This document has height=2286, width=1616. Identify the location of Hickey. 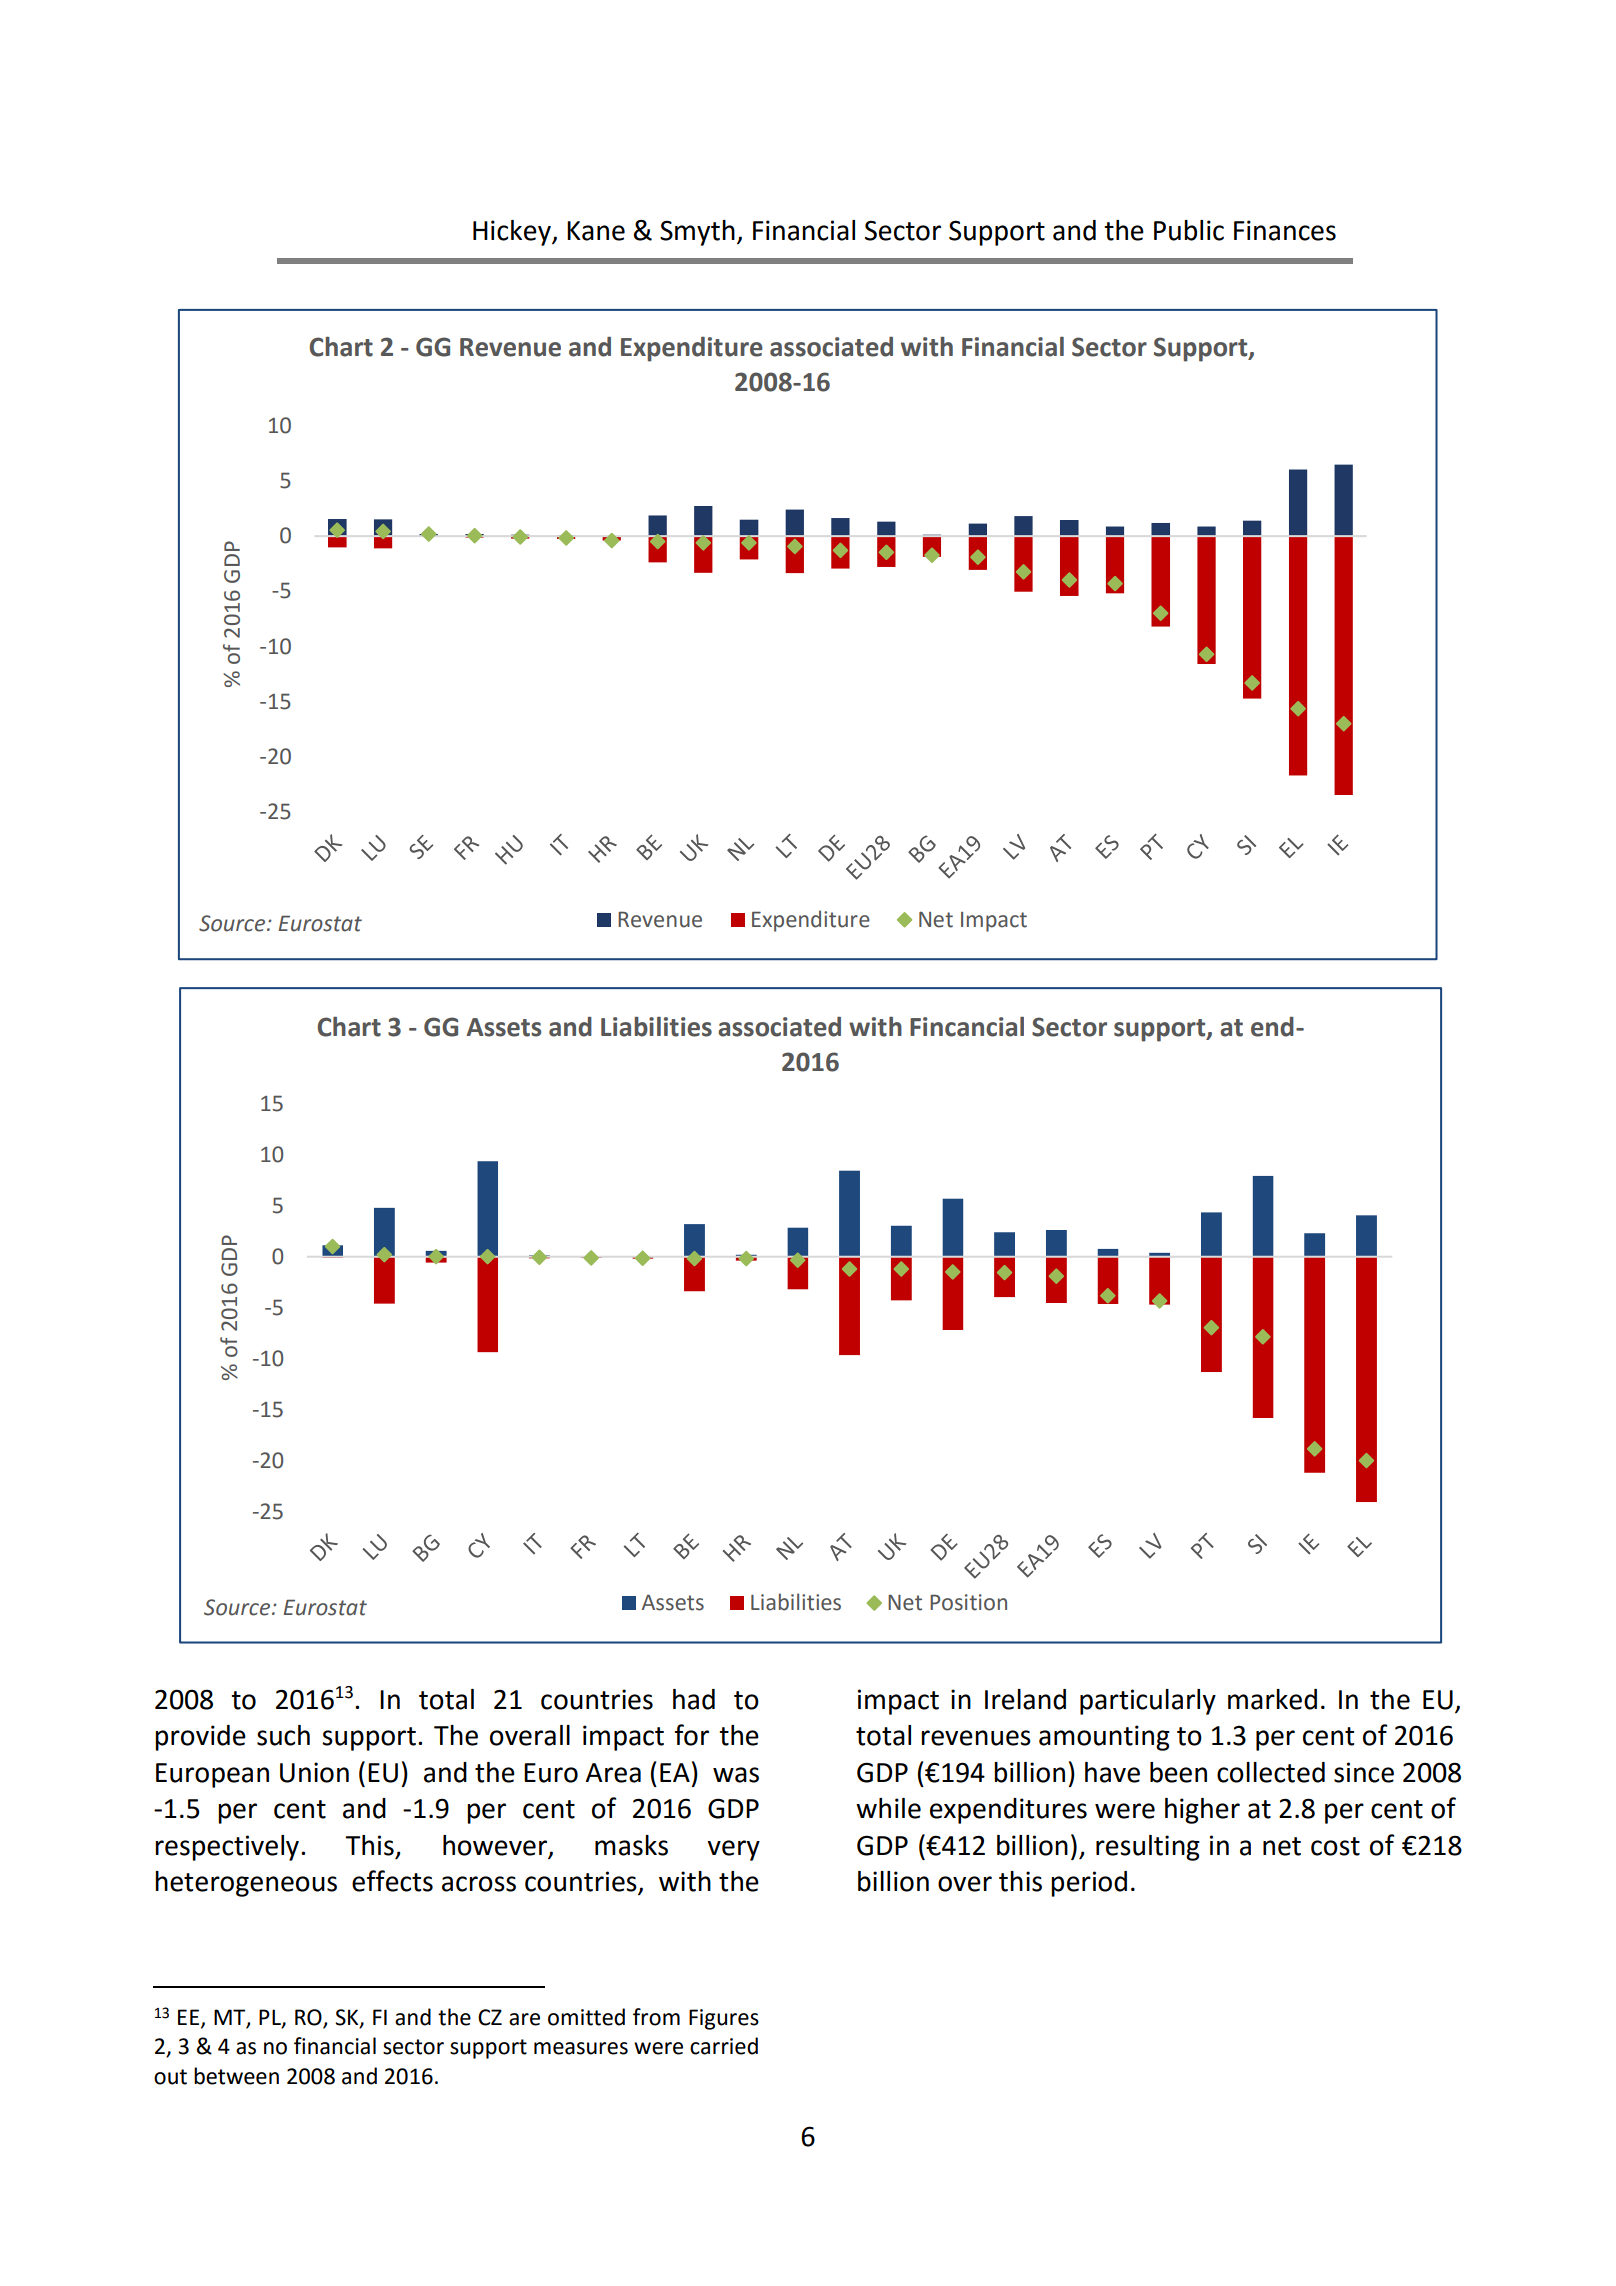
(513, 233).
